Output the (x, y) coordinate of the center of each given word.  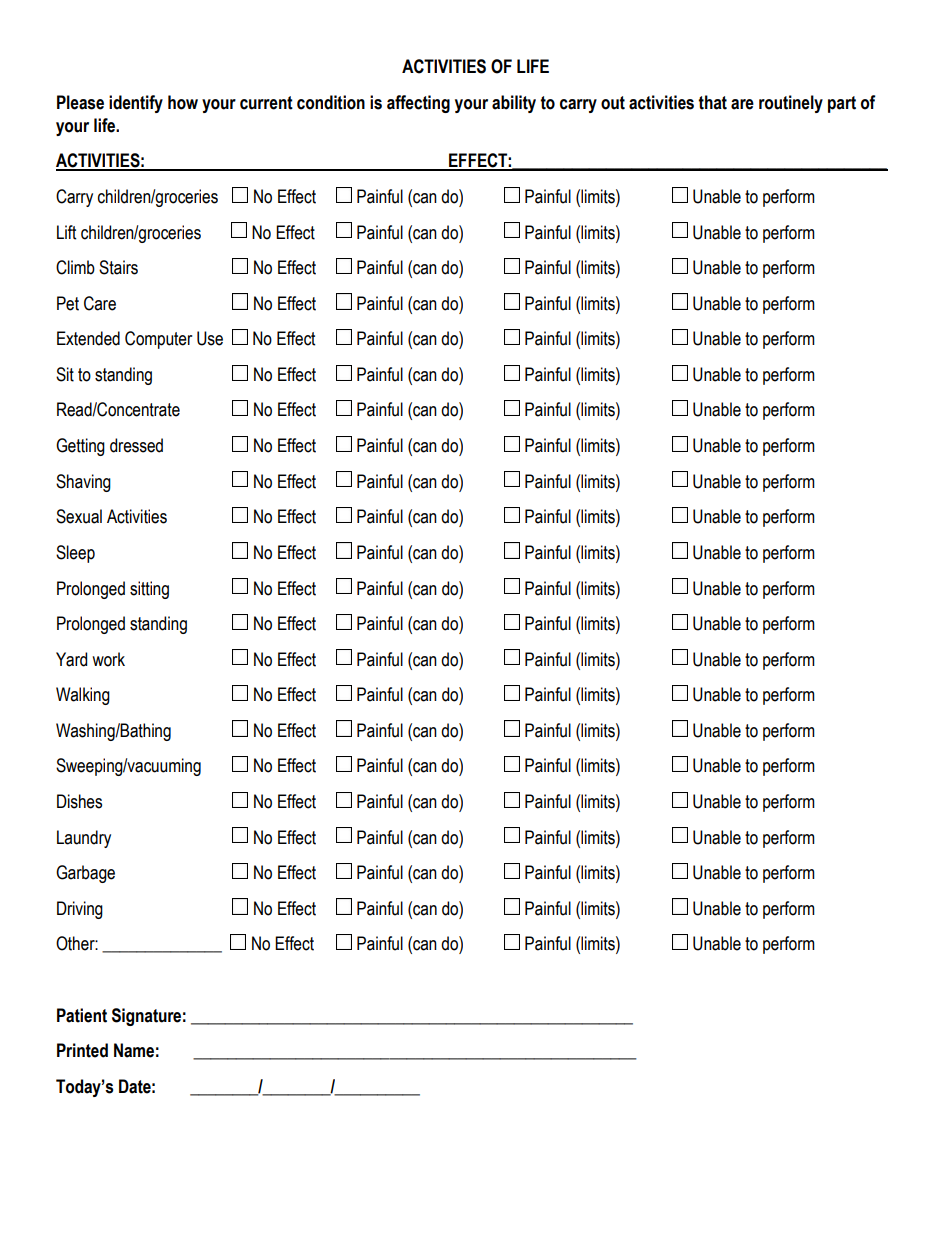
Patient (82, 1015)
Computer (158, 340)
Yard (71, 659)
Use (210, 338)
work (108, 659)
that (712, 102)
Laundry (84, 839)
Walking (83, 696)
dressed (136, 445)
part (842, 104)
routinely (791, 104)
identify (136, 104)
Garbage (85, 874)
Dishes (79, 801)
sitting (149, 590)
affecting (418, 104)
